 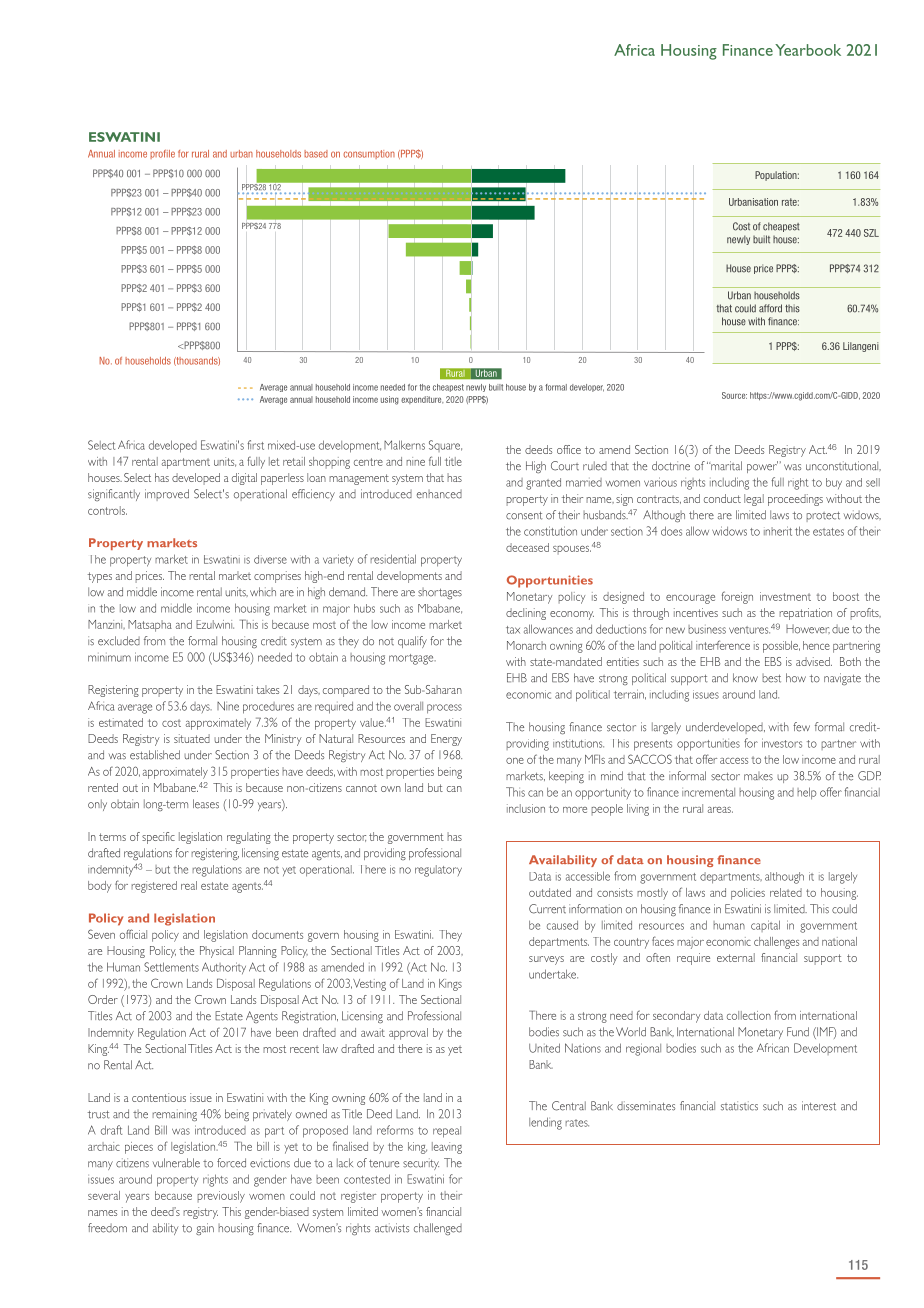 I want to click on afford, so click(x=770, y=308).
